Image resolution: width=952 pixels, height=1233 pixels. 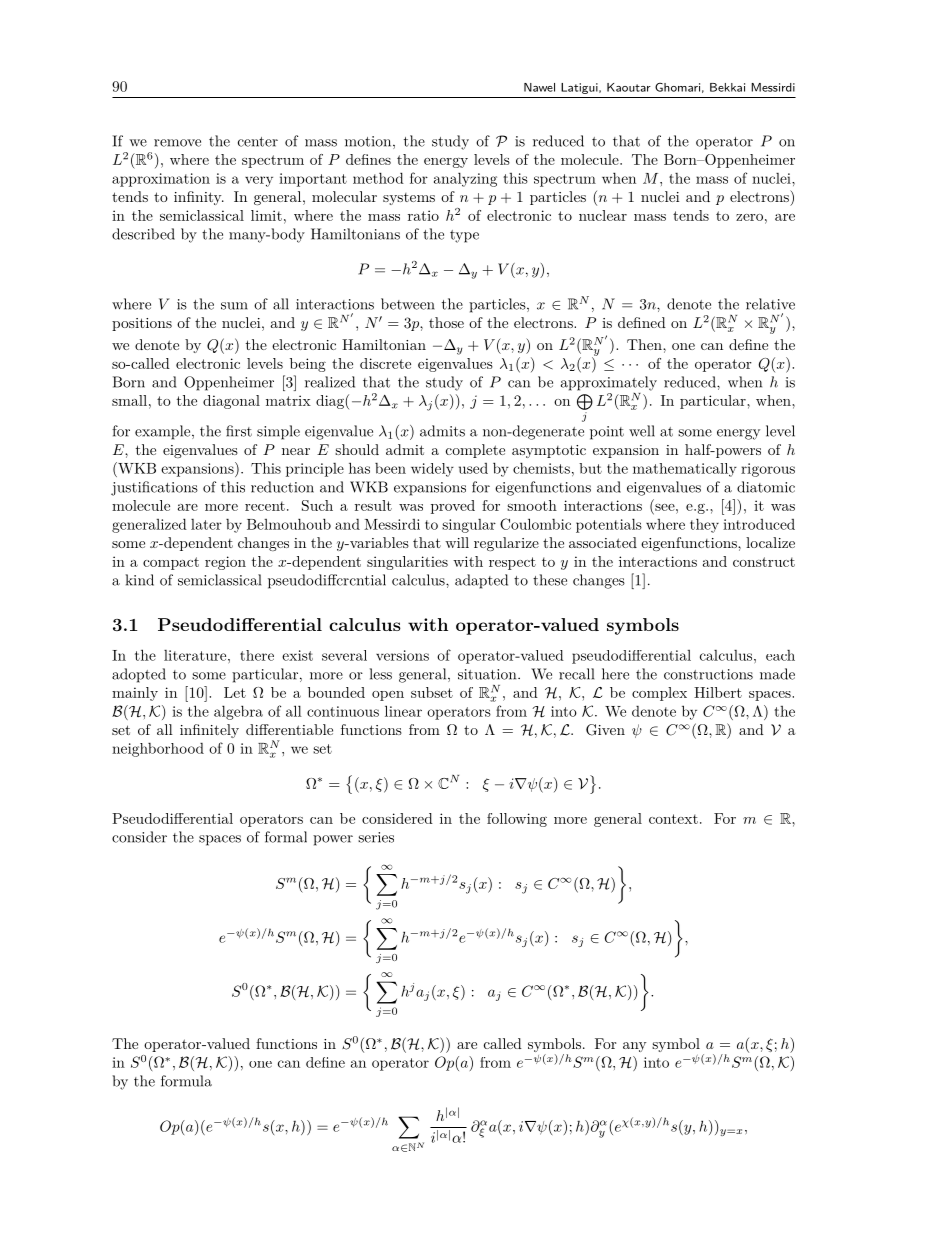 I want to click on series, so click(x=376, y=837).
